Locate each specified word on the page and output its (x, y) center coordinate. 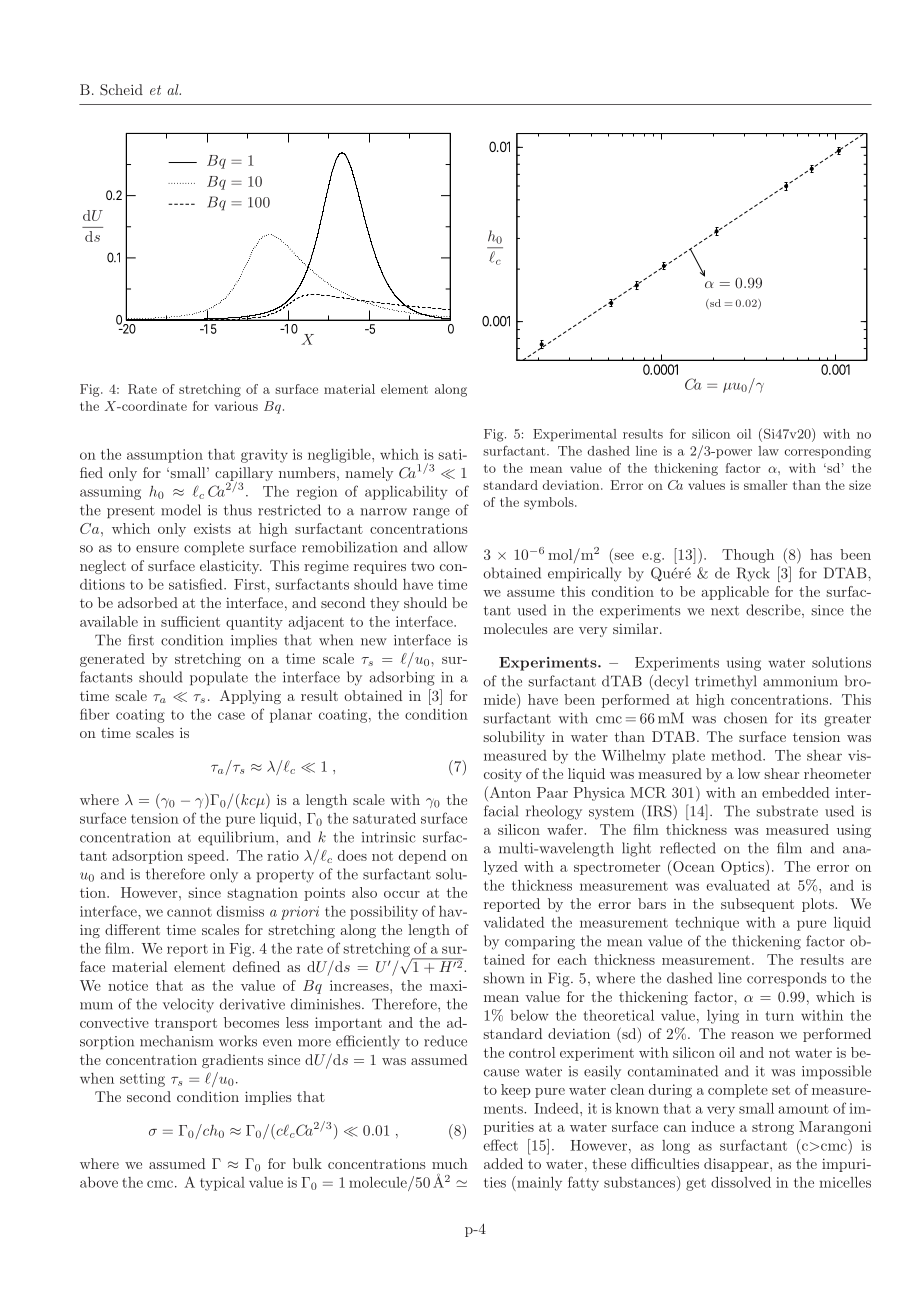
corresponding (827, 452)
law (768, 451)
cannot (189, 912)
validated (514, 922)
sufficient (190, 621)
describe (774, 611)
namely (369, 474)
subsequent (757, 905)
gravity (264, 456)
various (236, 406)
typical (222, 1184)
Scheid (121, 90)
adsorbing (402, 678)
